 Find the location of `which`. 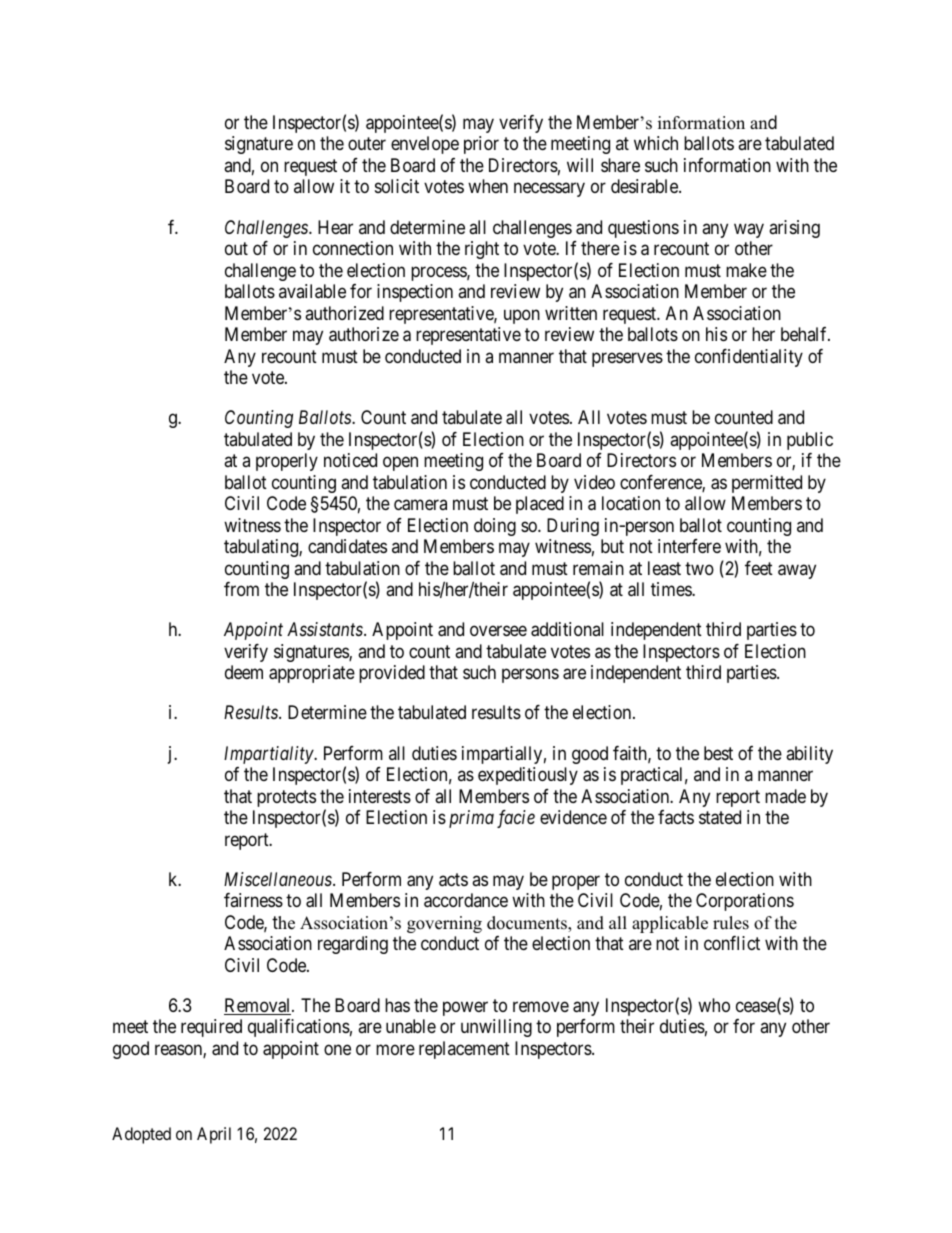

which is located at coordinates (656, 143).
